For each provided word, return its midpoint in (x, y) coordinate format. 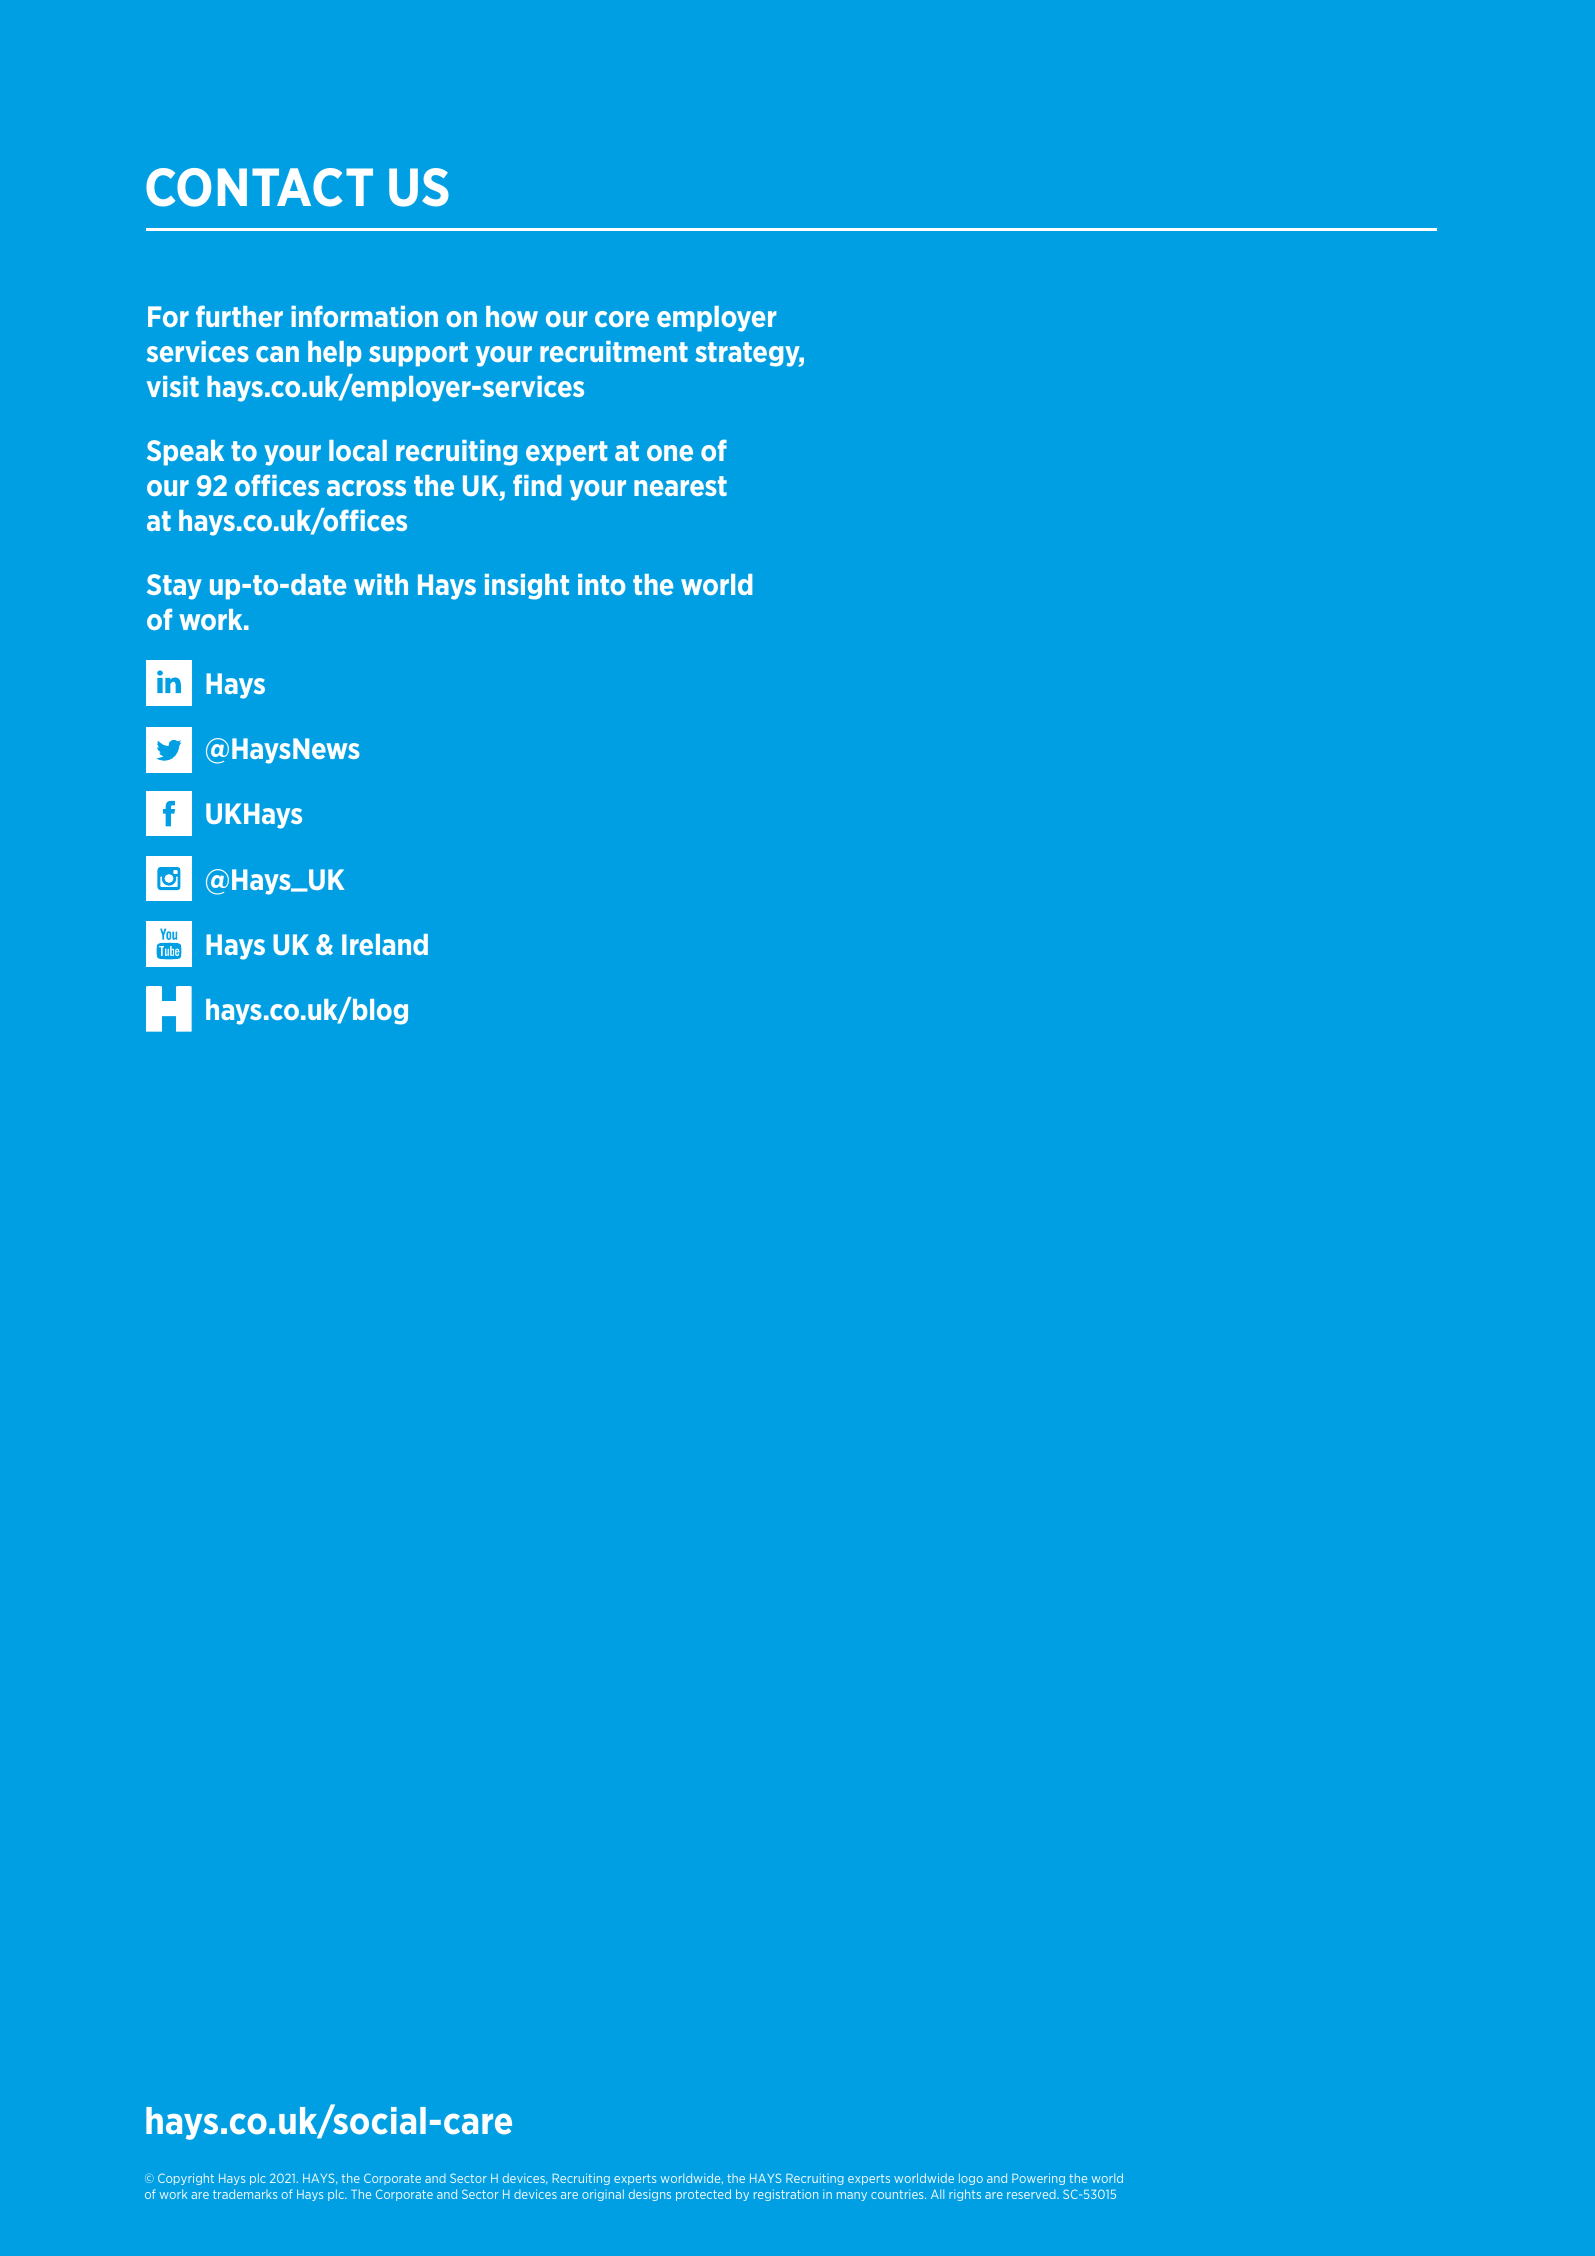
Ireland (385, 944)
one (670, 453)
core (622, 319)
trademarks (245, 2194)
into (601, 584)
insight (527, 587)
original (603, 2195)
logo (971, 2179)
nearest (680, 486)
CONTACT (259, 187)
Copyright (186, 2179)
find (537, 485)
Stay (174, 587)
